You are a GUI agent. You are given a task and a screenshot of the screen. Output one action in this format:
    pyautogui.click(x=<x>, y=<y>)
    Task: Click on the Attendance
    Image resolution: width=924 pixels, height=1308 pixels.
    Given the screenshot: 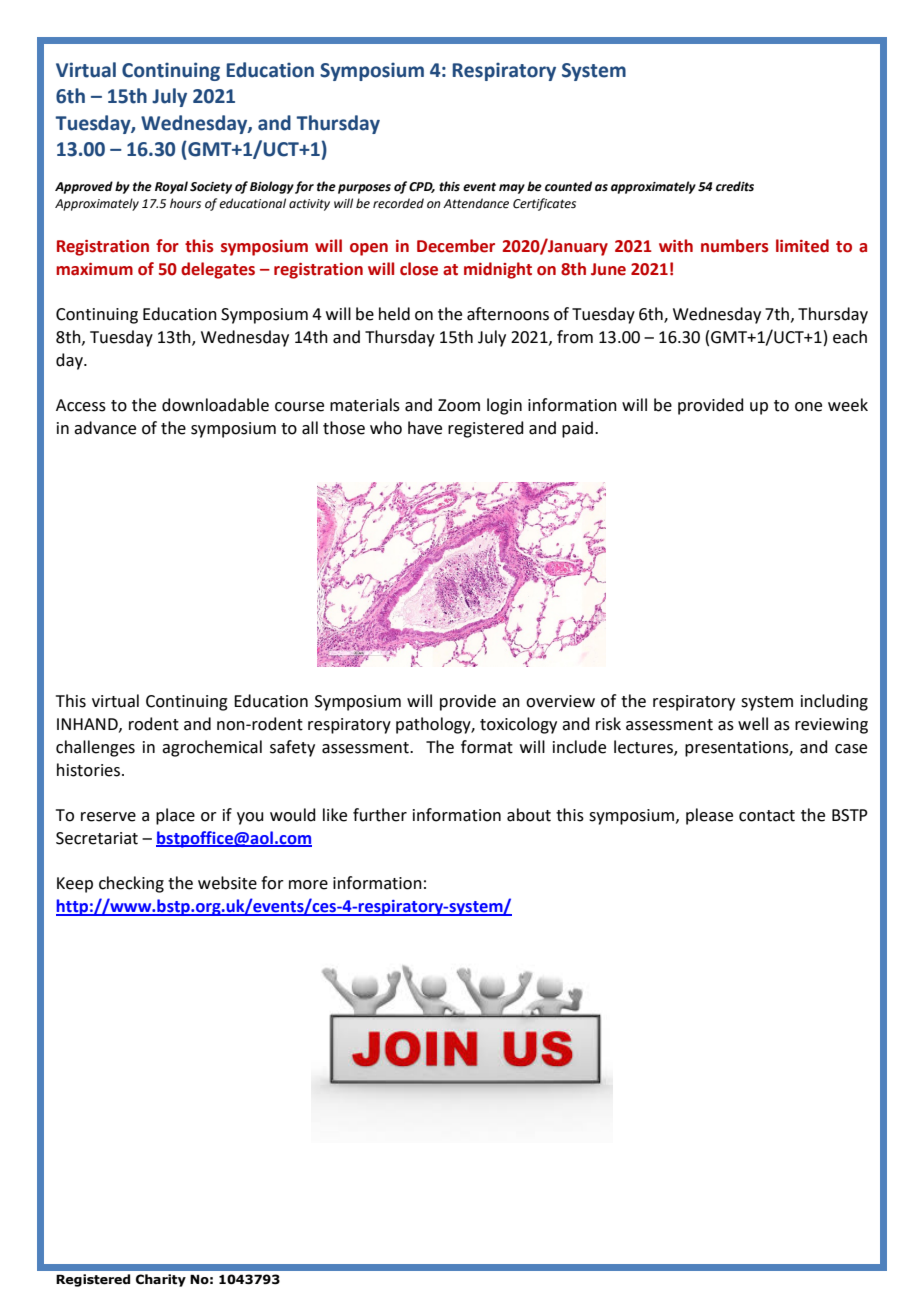 What is the action you would take?
    pyautogui.click(x=476, y=203)
